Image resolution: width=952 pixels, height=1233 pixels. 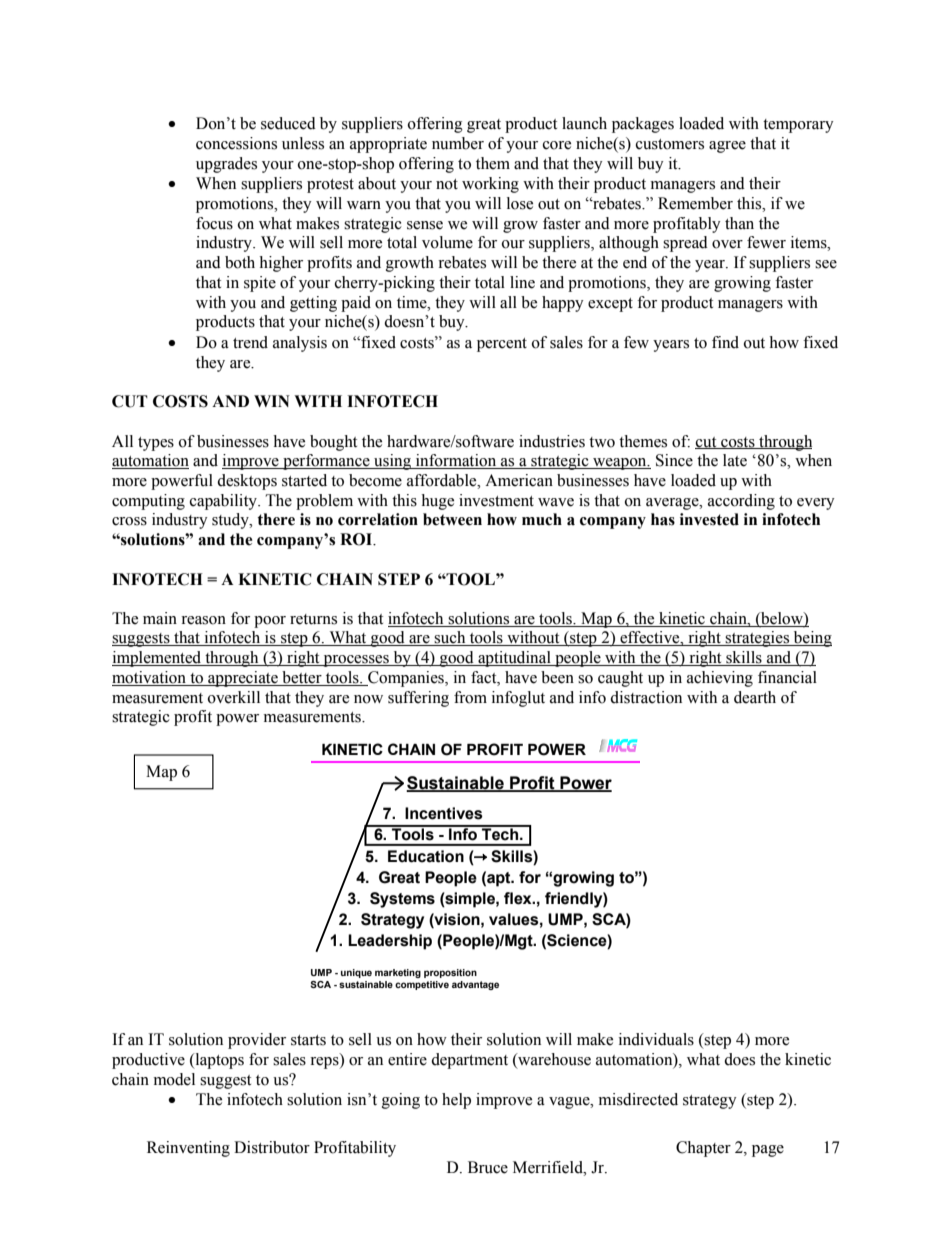 What do you see at coordinates (188, 1149) in the page?
I see `Reinventing` at bounding box center [188, 1149].
